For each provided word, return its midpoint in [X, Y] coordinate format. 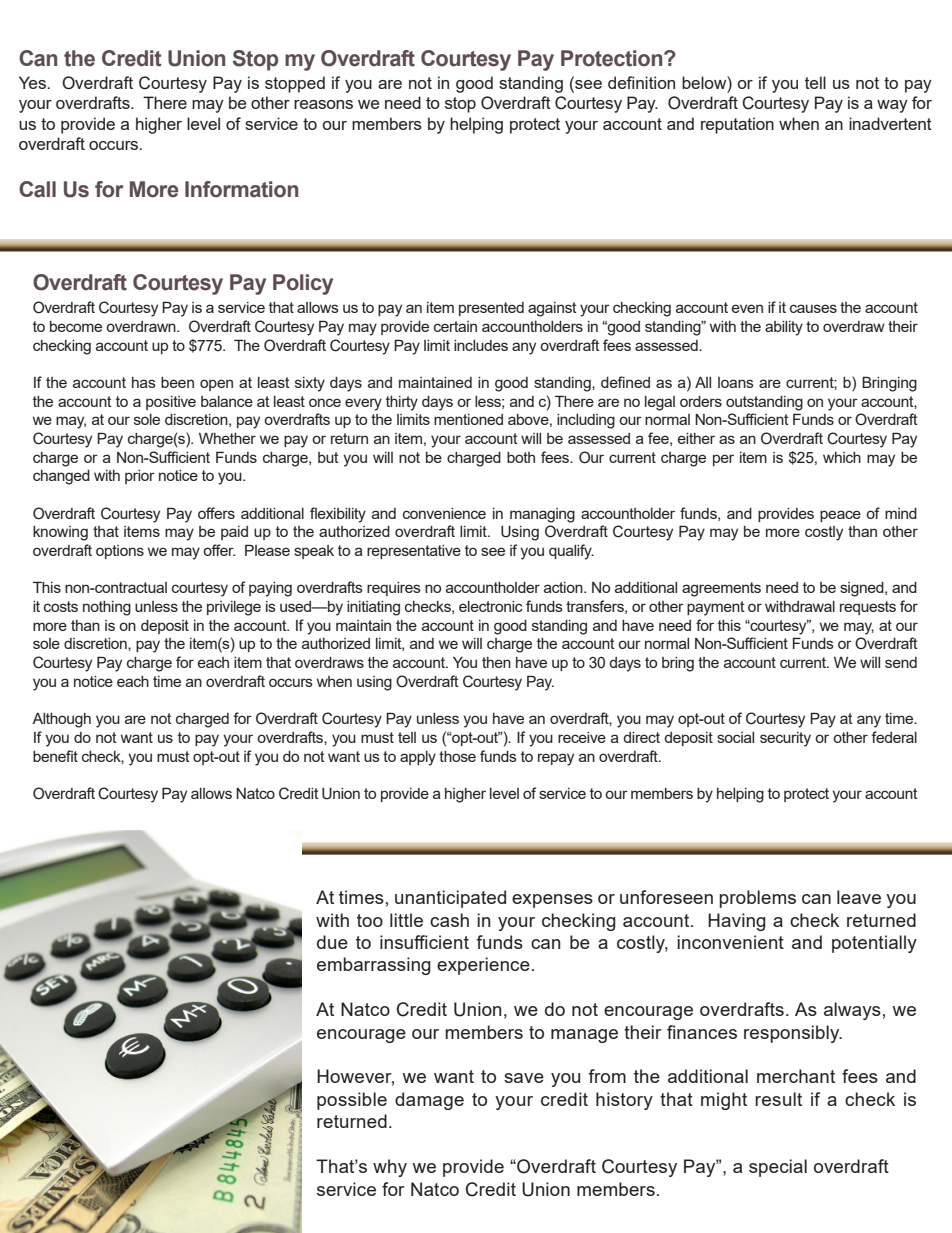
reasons [323, 104]
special [778, 1168]
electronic [491, 606]
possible [352, 1101]
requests [868, 608]
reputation [737, 125]
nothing [107, 608]
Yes [33, 82]
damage [429, 1101]
